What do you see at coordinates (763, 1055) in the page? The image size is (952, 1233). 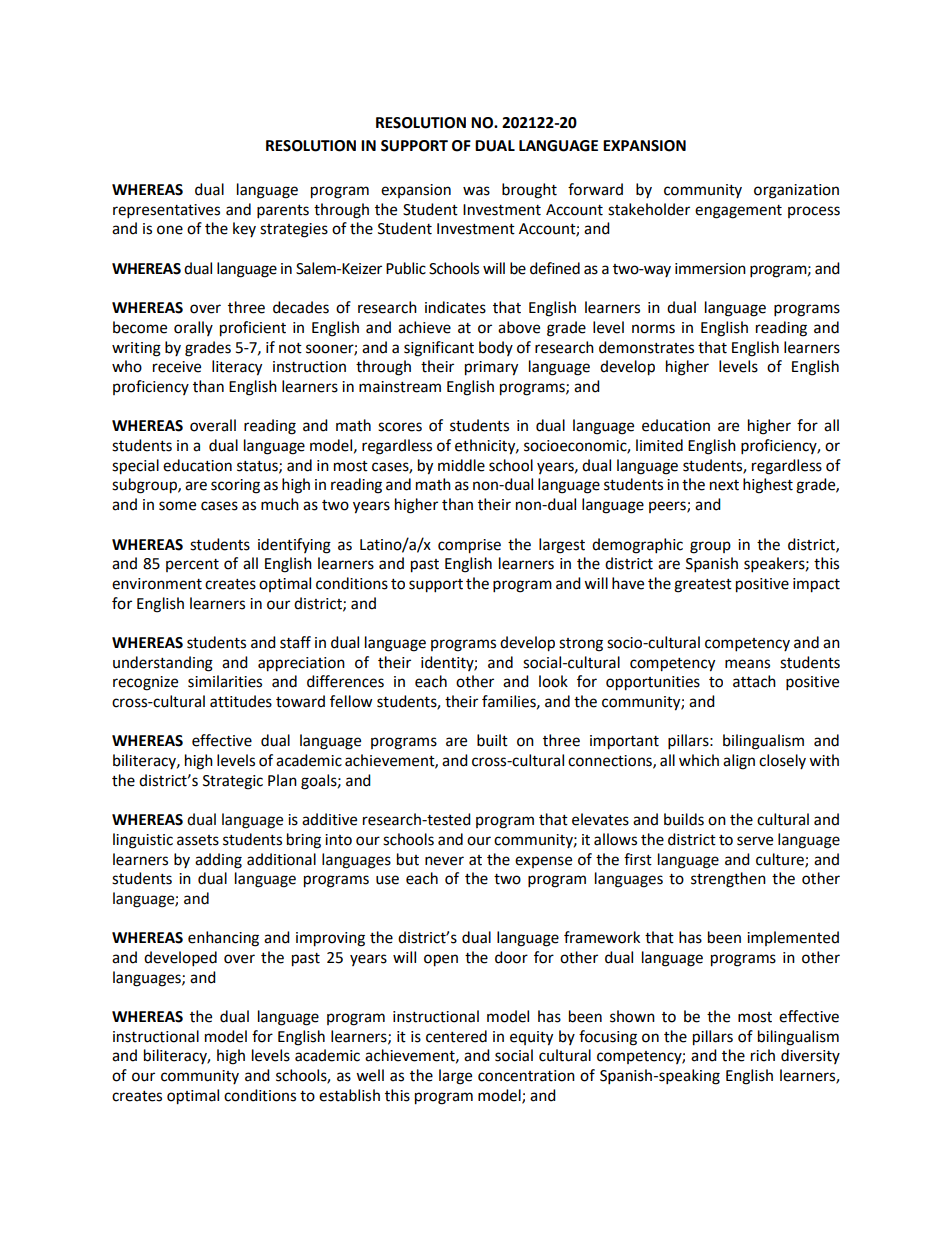 I see `rich` at bounding box center [763, 1055].
